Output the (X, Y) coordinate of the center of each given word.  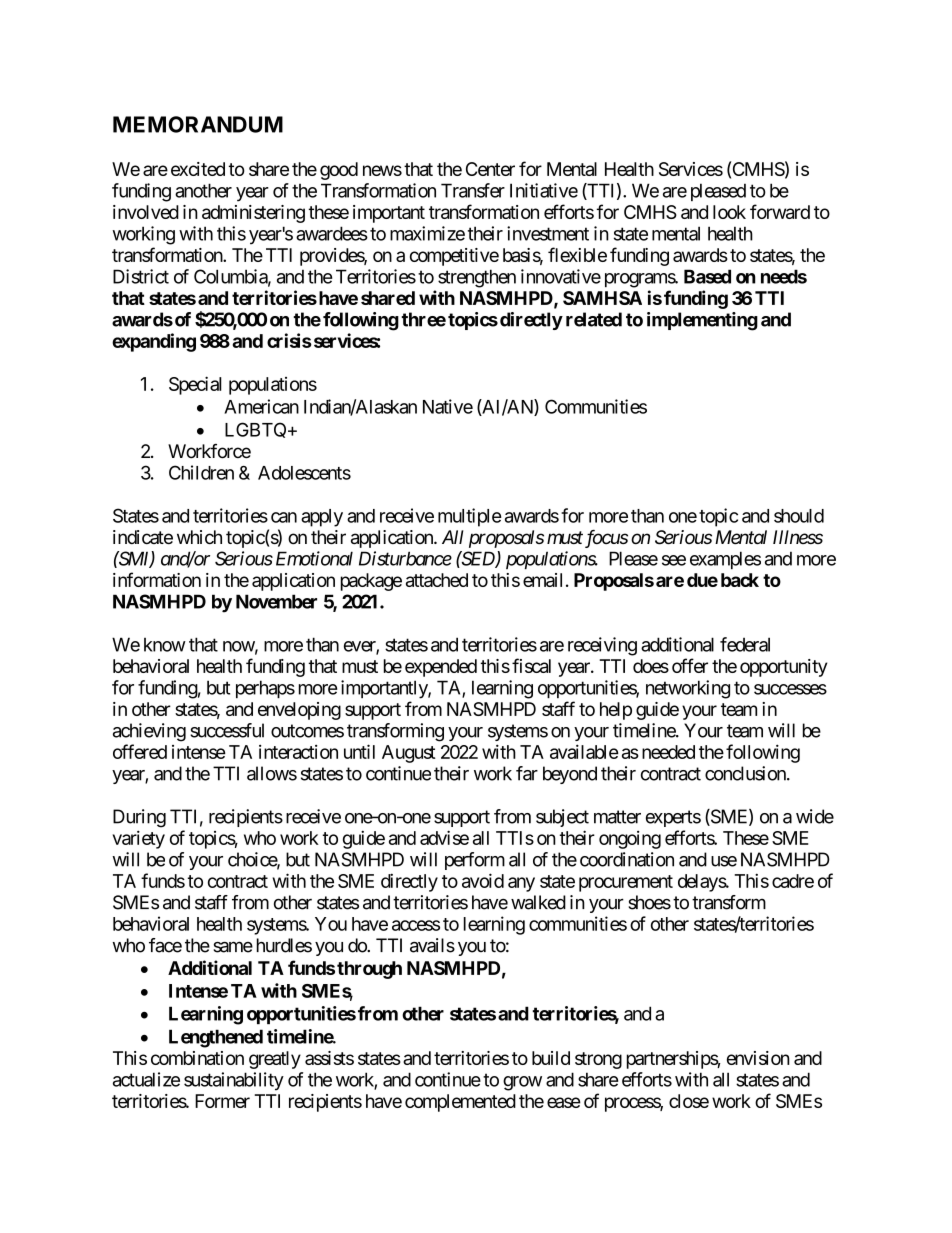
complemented (460, 1103)
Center (490, 169)
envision (758, 1058)
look (729, 212)
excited (198, 169)
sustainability (234, 1081)
